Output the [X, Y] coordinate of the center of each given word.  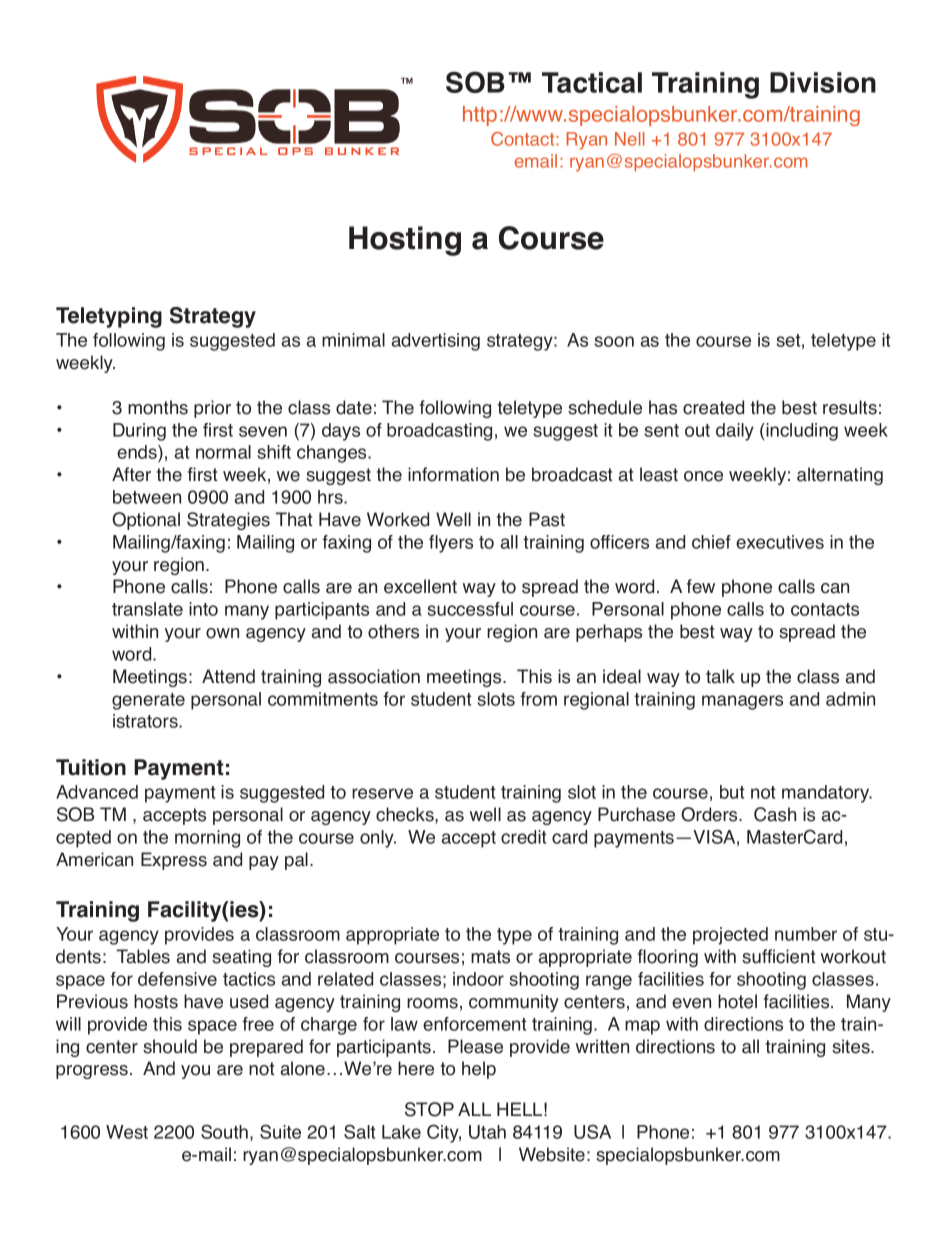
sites [852, 1046]
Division [823, 82]
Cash [775, 814]
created [713, 407]
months [158, 407]
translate [147, 609]
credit [524, 837]
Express [174, 861]
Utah [487, 1132]
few [701, 586]
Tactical [592, 82]
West [127, 1132]
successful [470, 609]
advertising [436, 342]
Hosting [405, 241]
